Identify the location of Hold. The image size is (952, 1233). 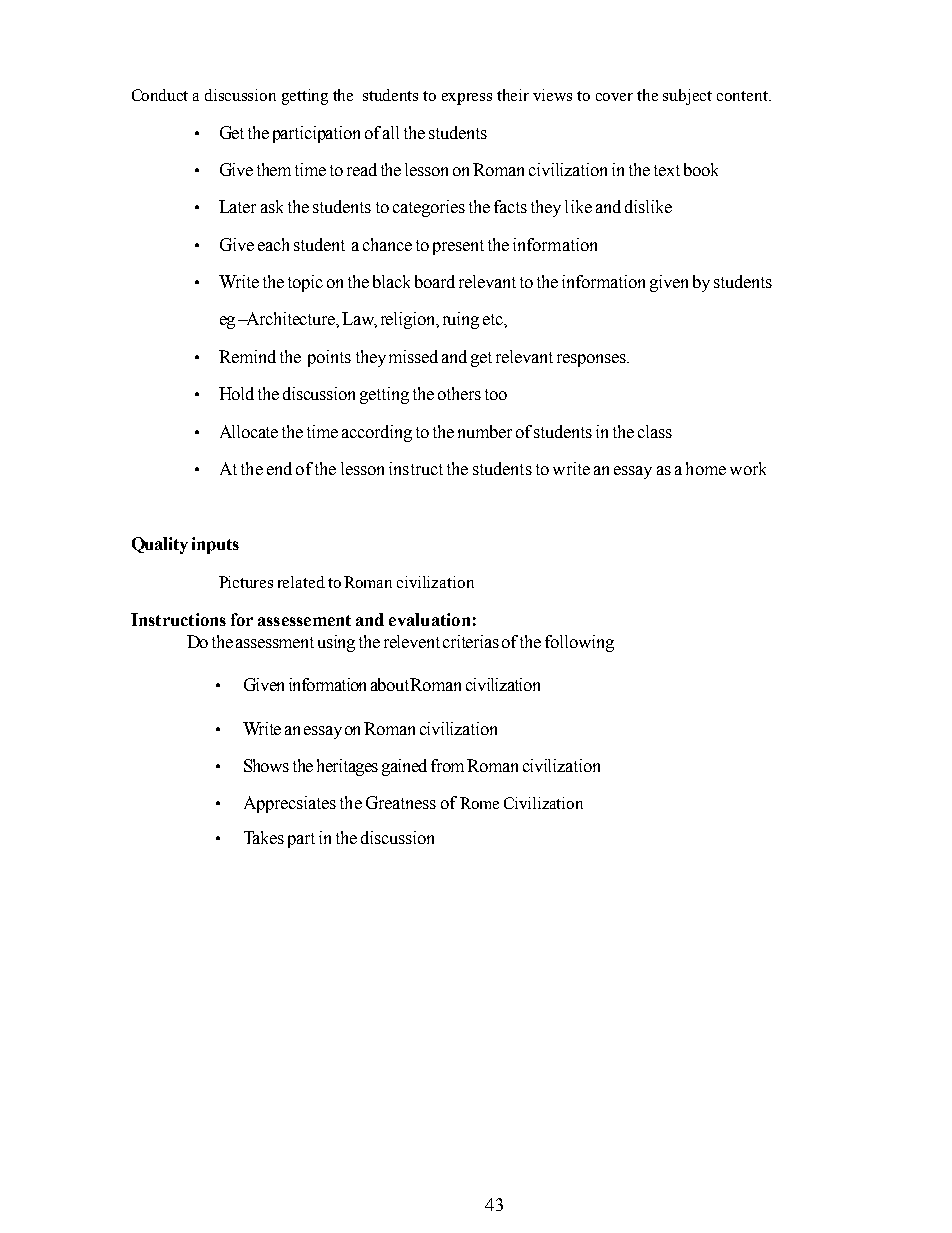
(236, 393).
